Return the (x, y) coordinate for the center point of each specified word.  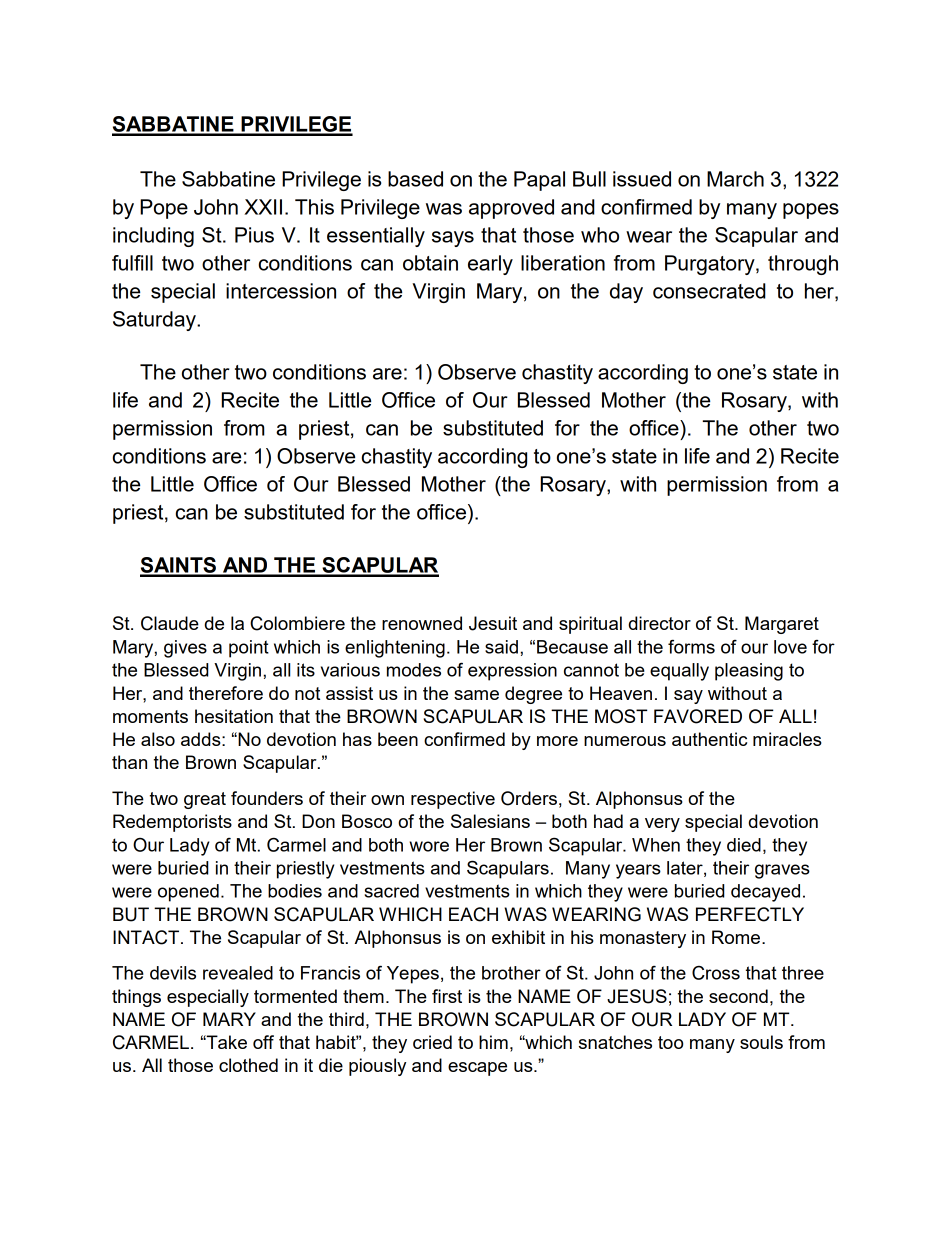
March (735, 179)
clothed (248, 1065)
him (493, 1042)
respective (453, 800)
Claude (170, 623)
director (660, 623)
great (205, 800)
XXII (263, 207)
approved (511, 209)
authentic (709, 739)
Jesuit (493, 623)
